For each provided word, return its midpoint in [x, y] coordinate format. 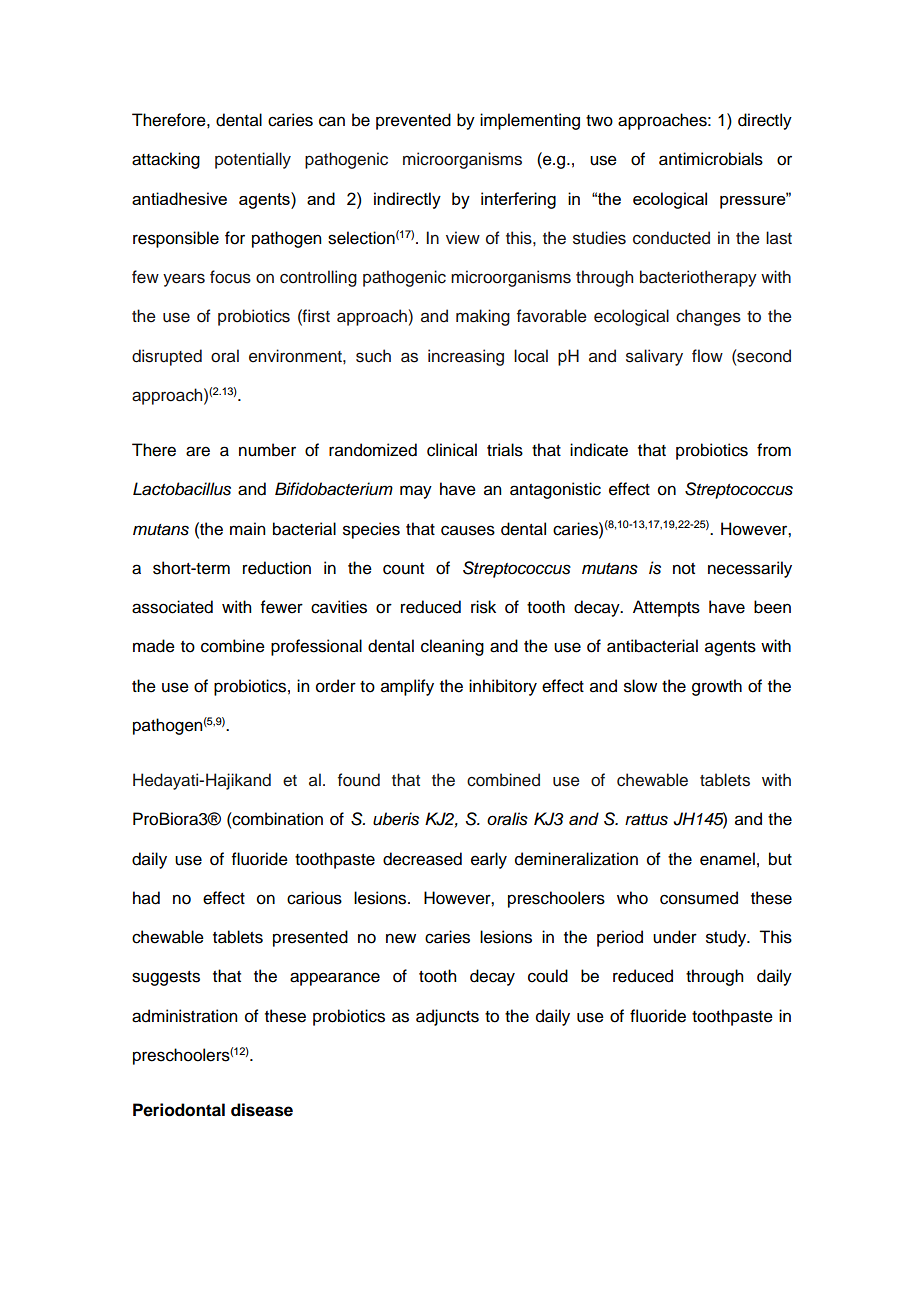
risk [483, 607]
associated [172, 607]
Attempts [666, 608]
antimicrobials [711, 159]
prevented [413, 121]
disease [262, 1110]
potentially [253, 160]
